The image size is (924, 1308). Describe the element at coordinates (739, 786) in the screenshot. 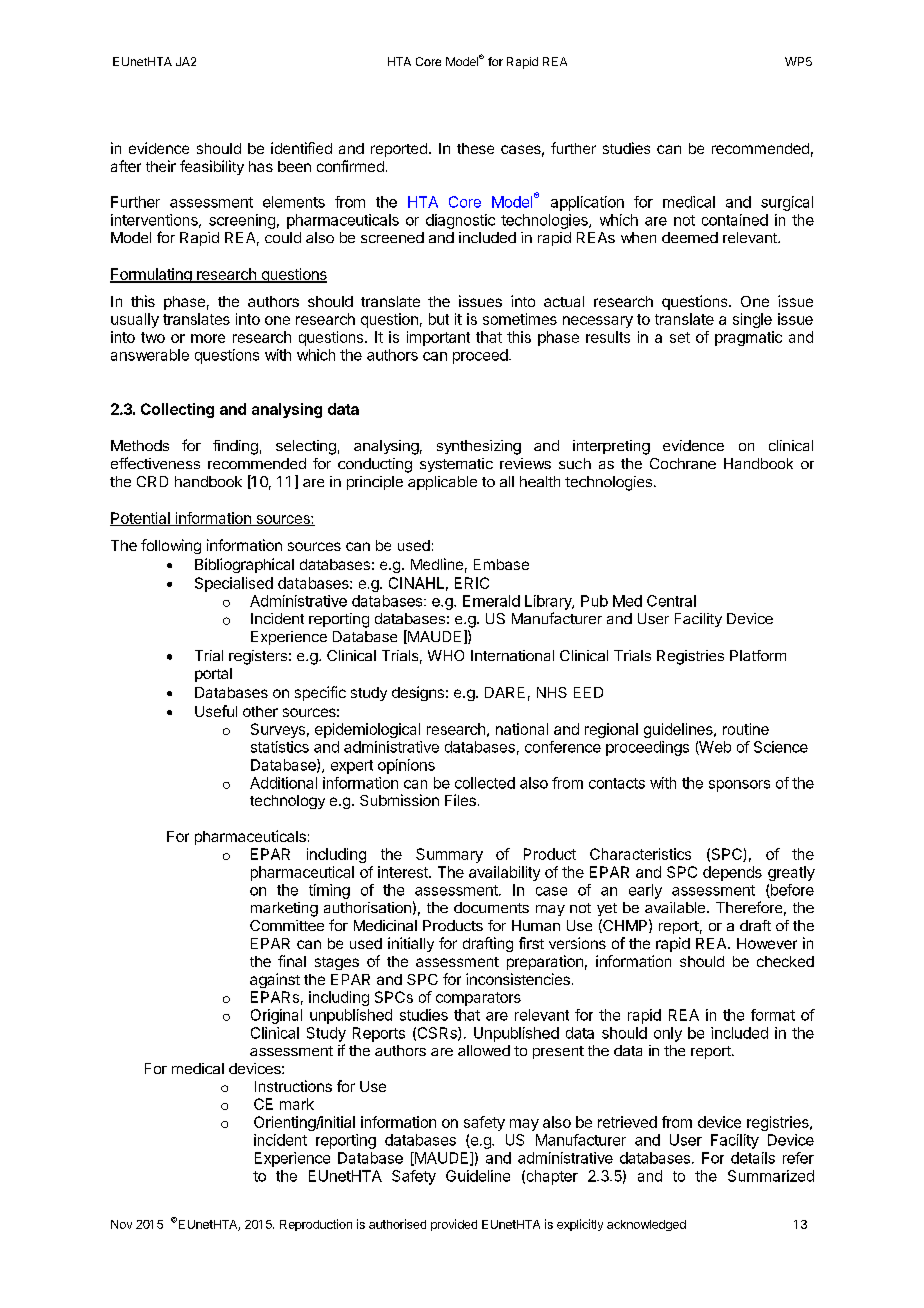

I see `sponsors` at that location.
